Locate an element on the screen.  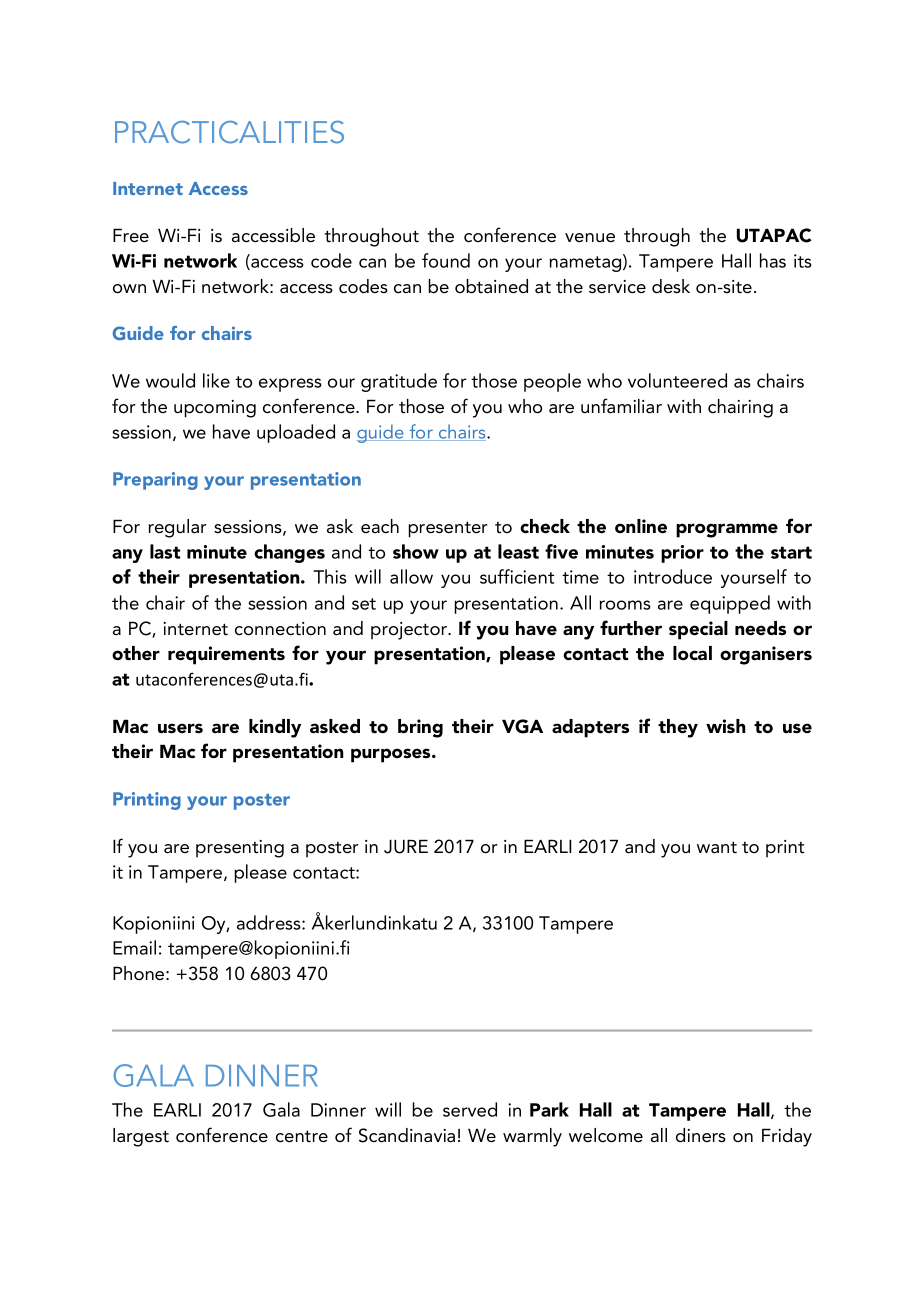
has is located at coordinates (773, 260).
